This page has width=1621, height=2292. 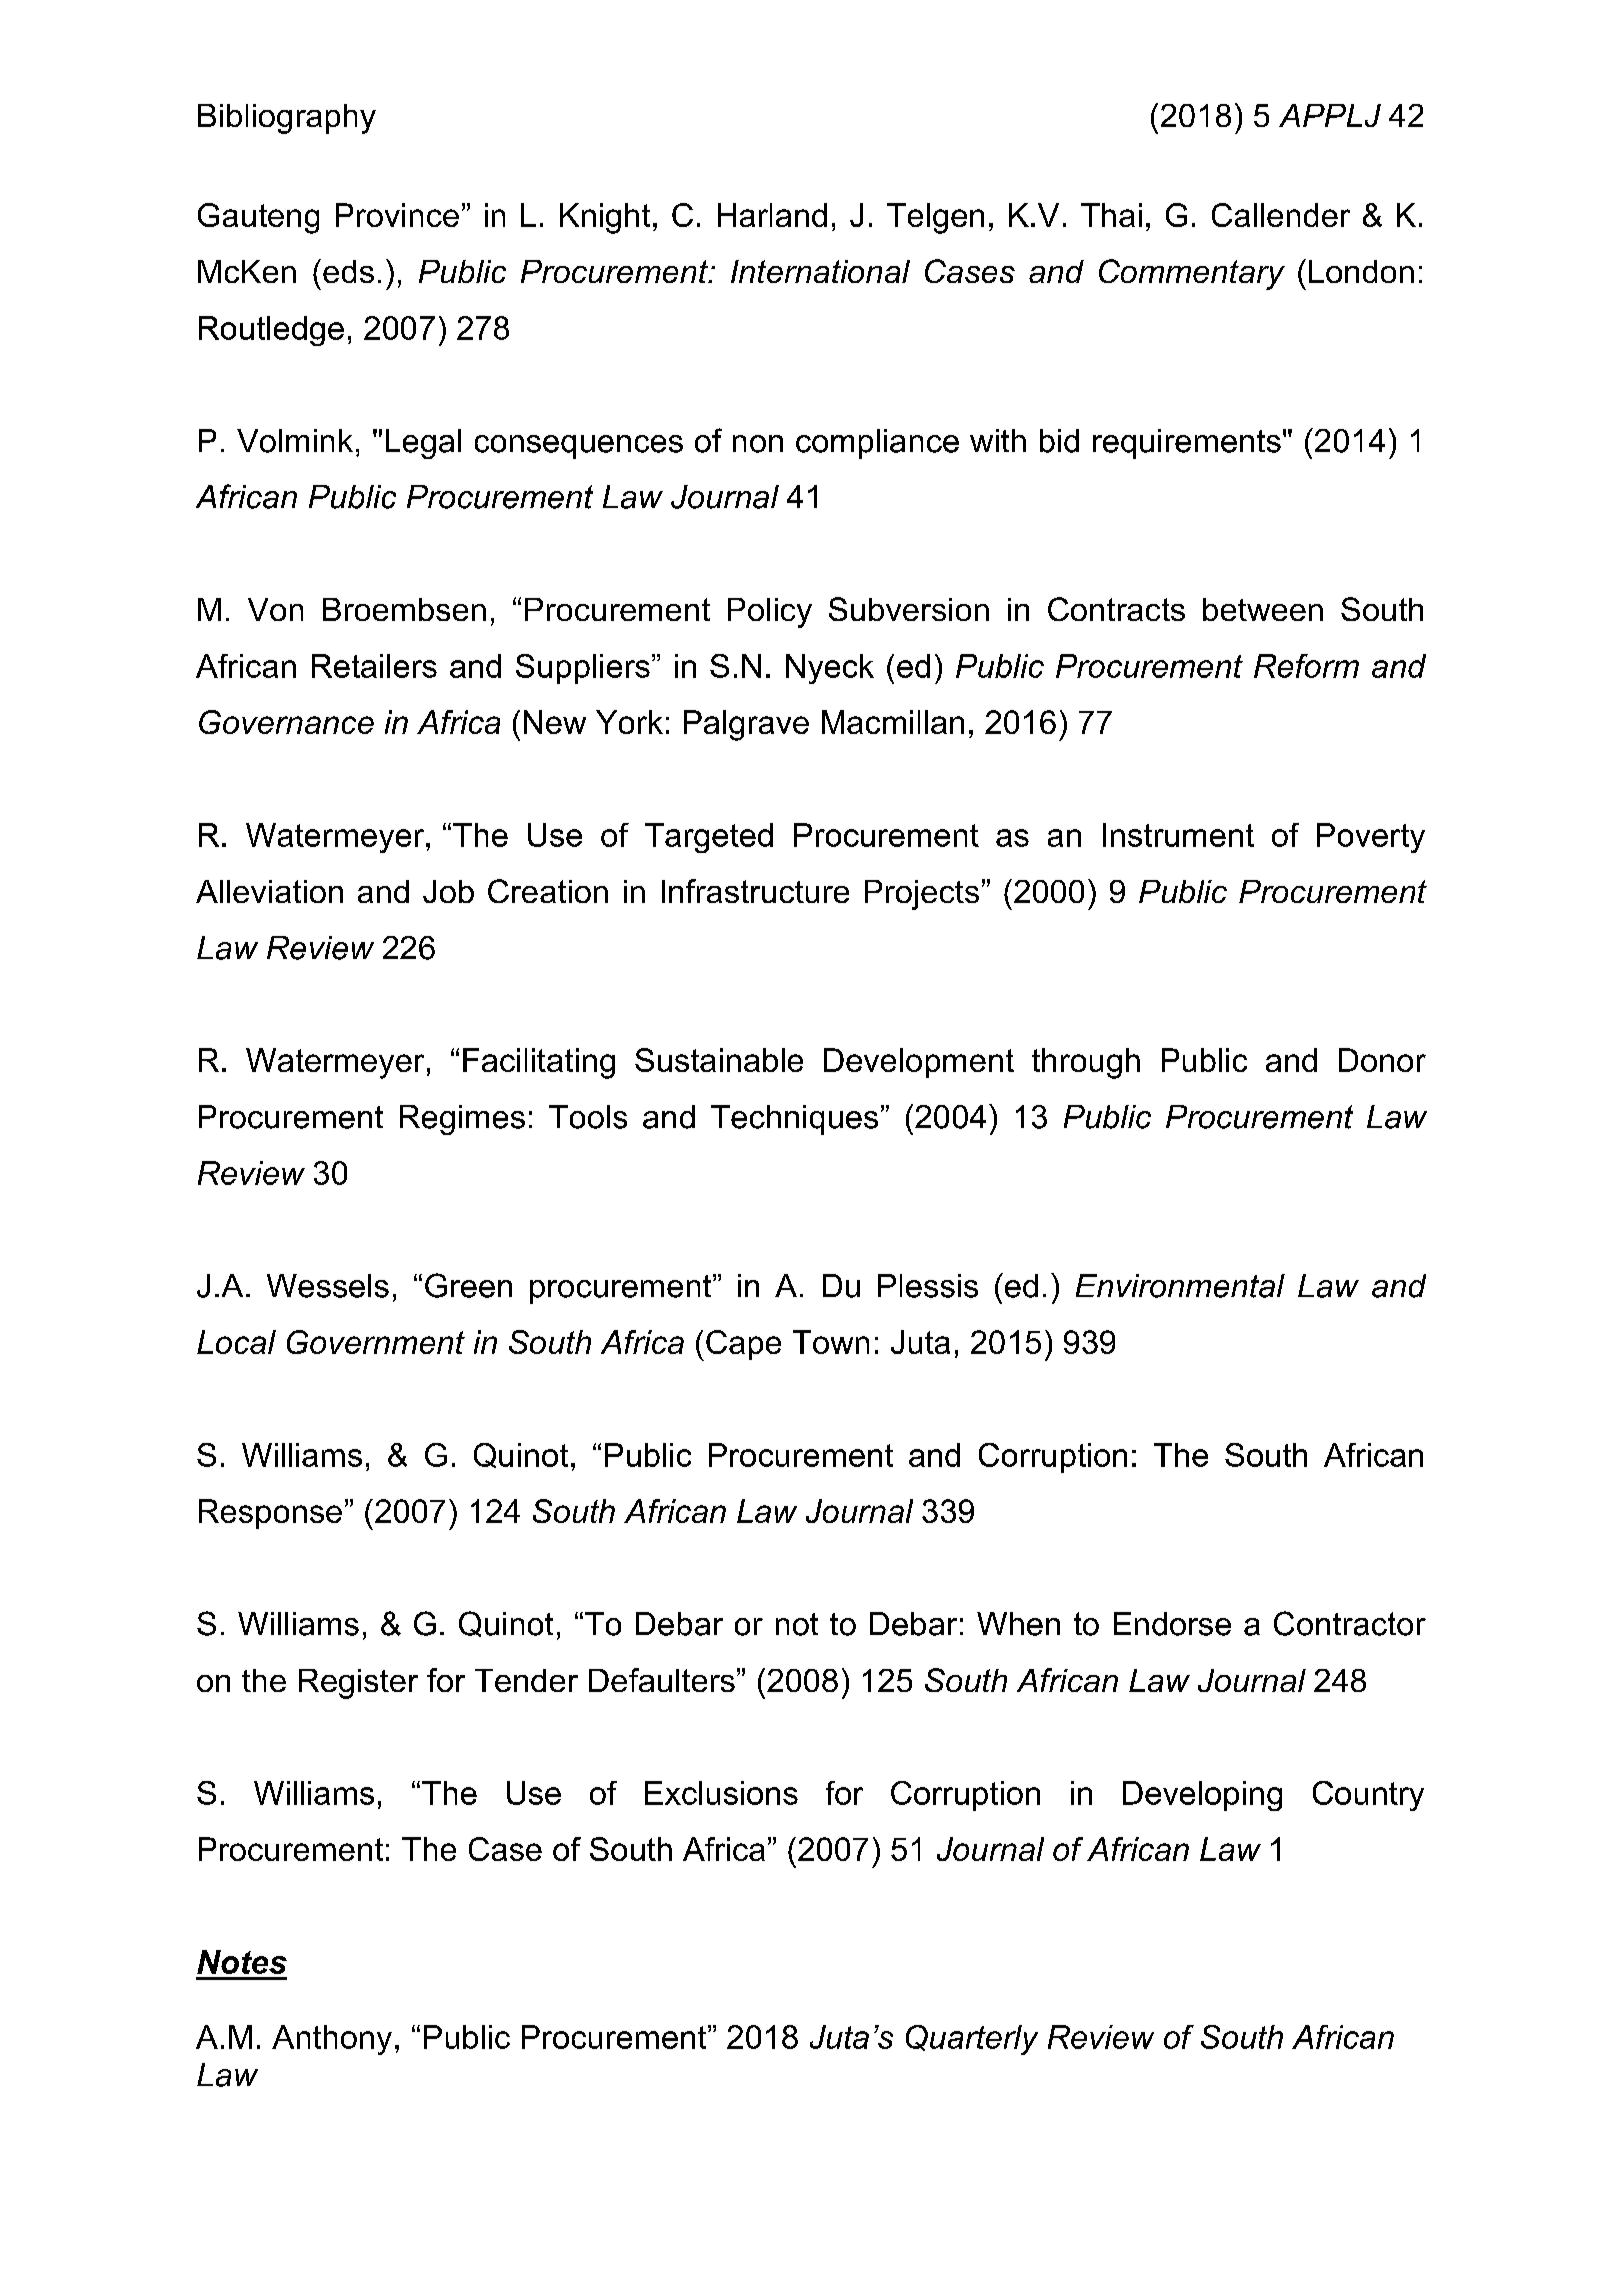 I want to click on Policy, so click(x=770, y=613).
